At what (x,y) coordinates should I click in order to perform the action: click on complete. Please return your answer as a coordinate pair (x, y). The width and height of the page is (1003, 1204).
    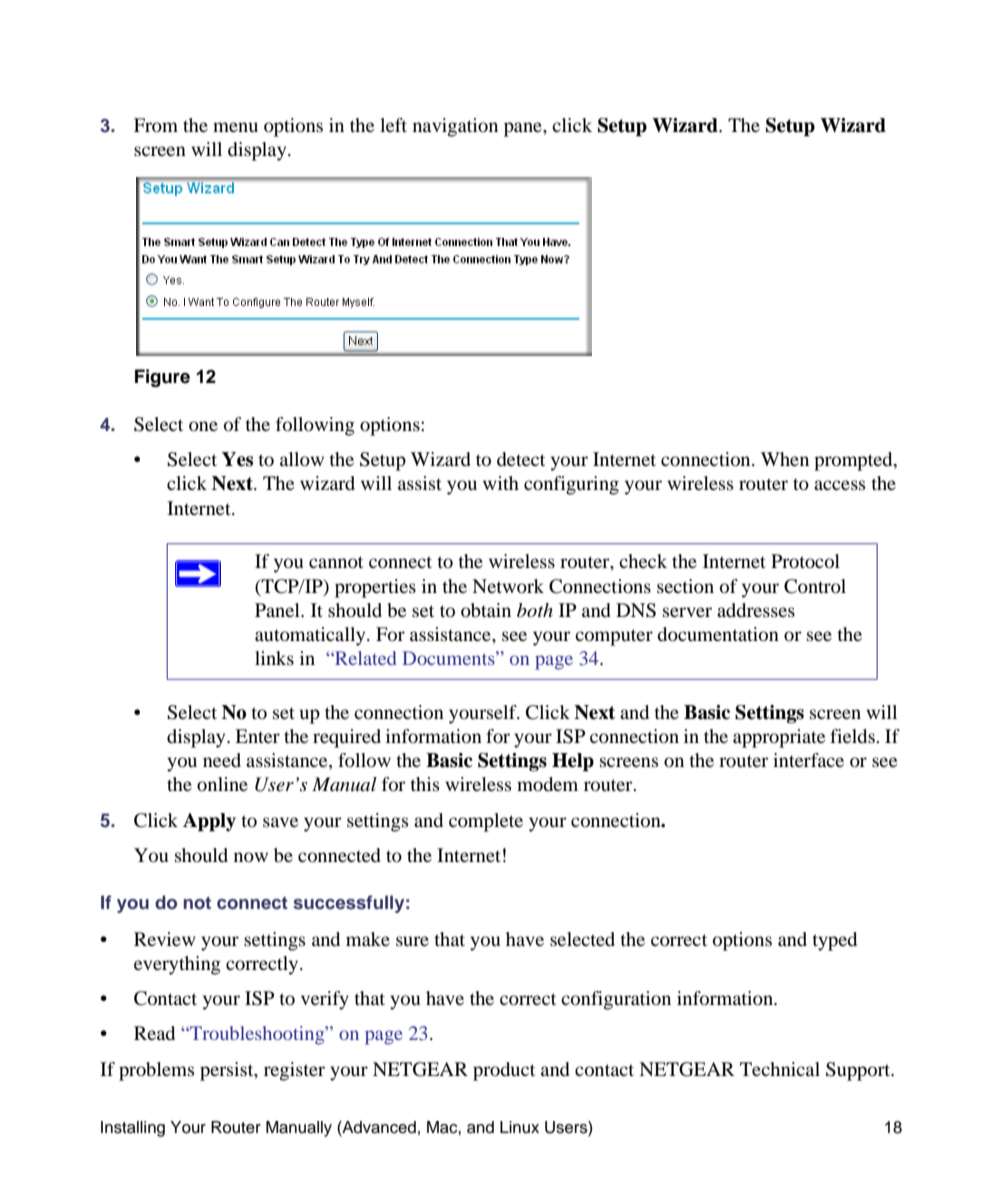
    Looking at the image, I should click on (486, 822).
